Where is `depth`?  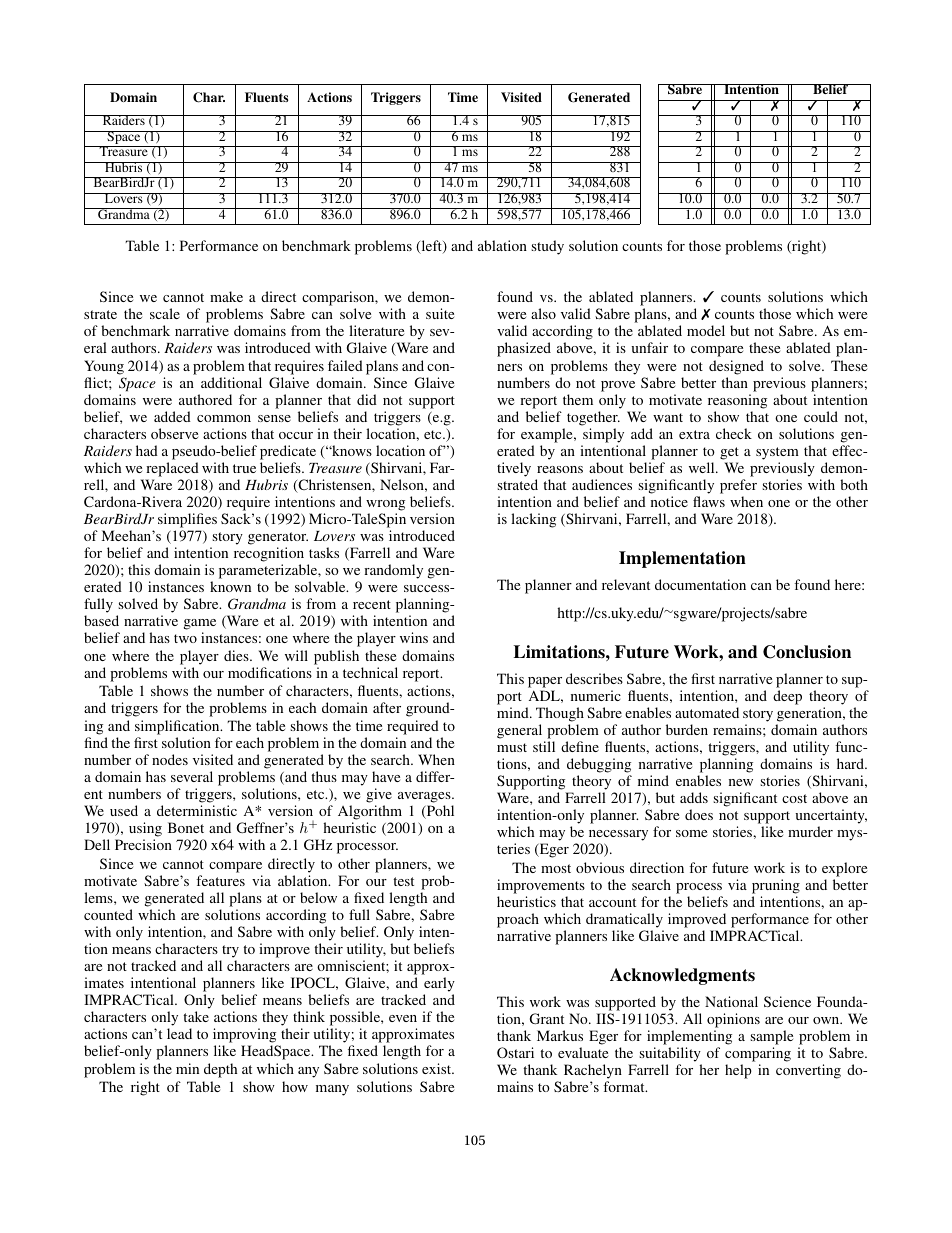
depth is located at coordinates (220, 1070).
